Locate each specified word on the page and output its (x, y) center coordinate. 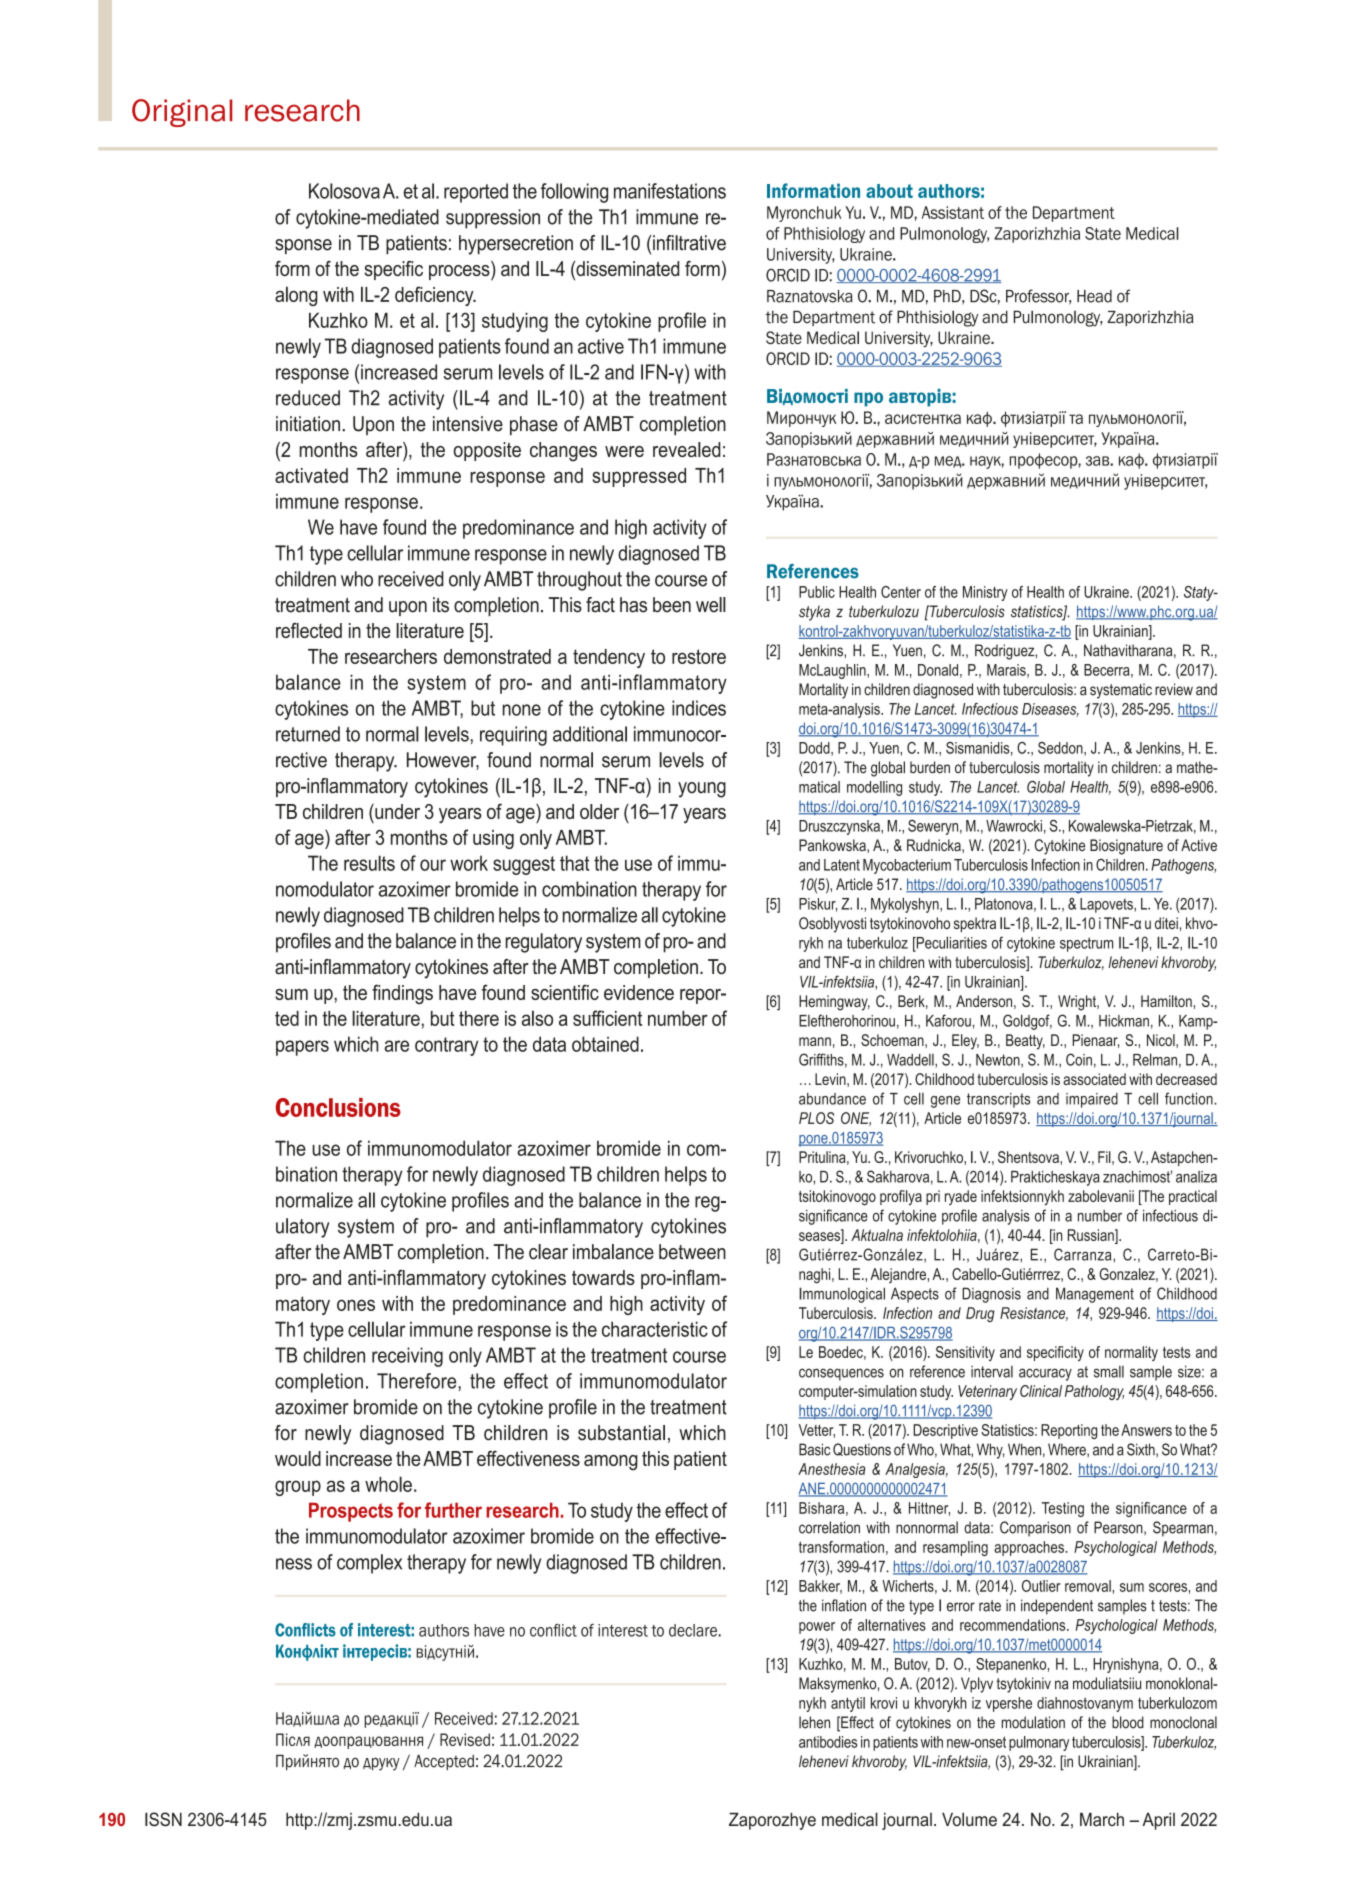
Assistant (953, 212)
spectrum (1086, 944)
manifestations (670, 191)
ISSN (163, 1819)
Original (182, 113)
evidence (639, 992)
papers (302, 1048)
